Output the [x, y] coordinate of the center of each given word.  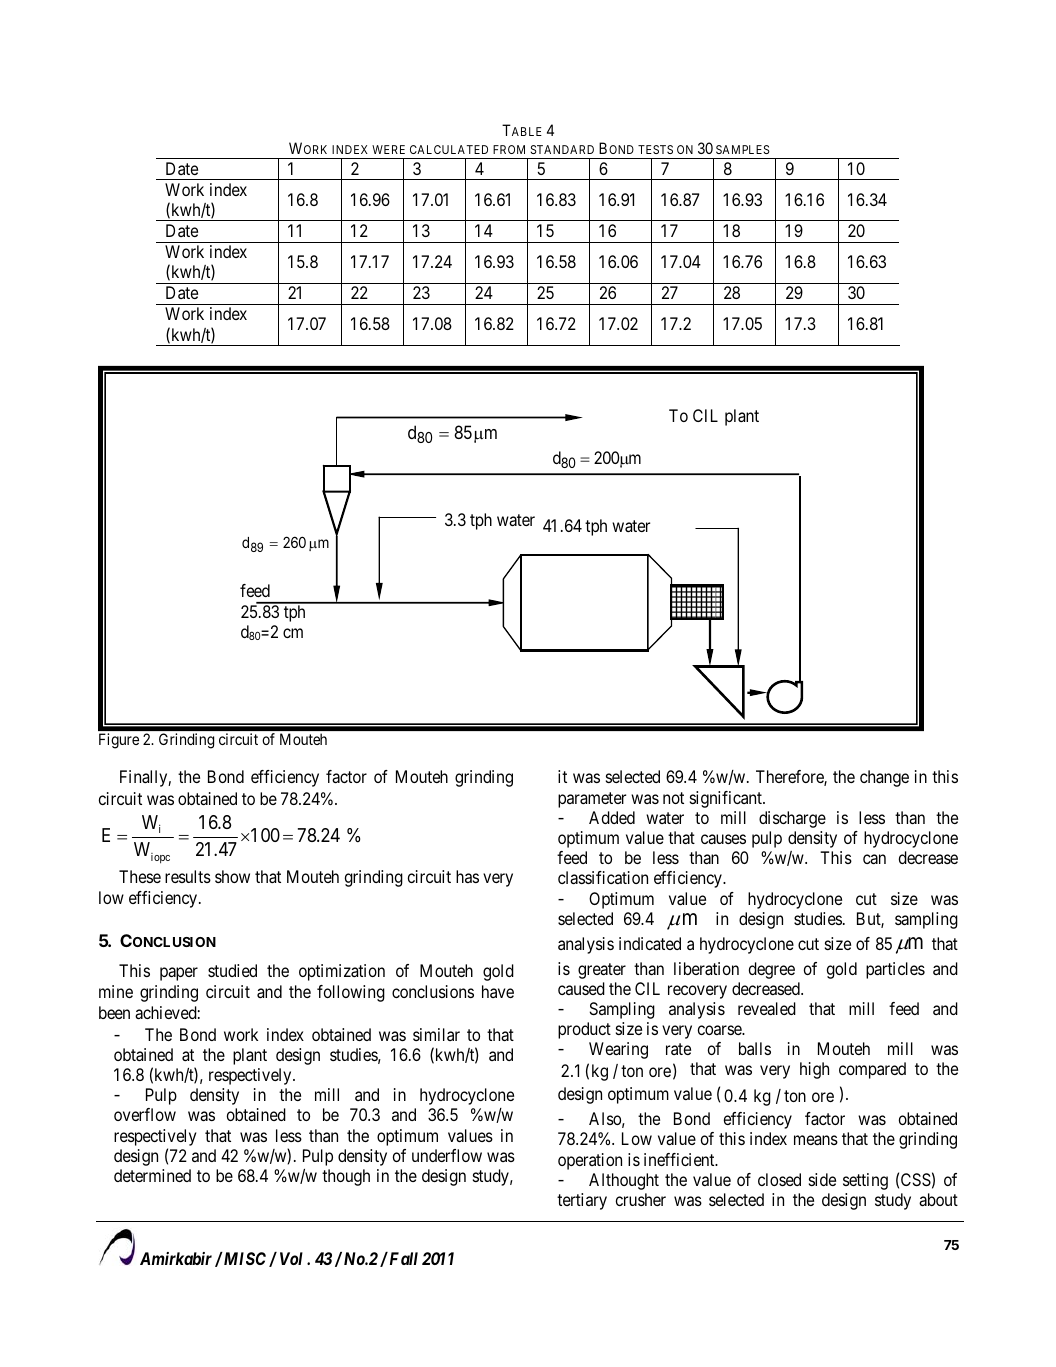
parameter [592, 800]
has [467, 876]
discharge [792, 819]
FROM [509, 149]
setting [865, 1181]
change [884, 778]
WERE [388, 149]
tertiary [582, 1201]
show [232, 876]
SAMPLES [743, 149]
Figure [119, 741]
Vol [291, 1258]
